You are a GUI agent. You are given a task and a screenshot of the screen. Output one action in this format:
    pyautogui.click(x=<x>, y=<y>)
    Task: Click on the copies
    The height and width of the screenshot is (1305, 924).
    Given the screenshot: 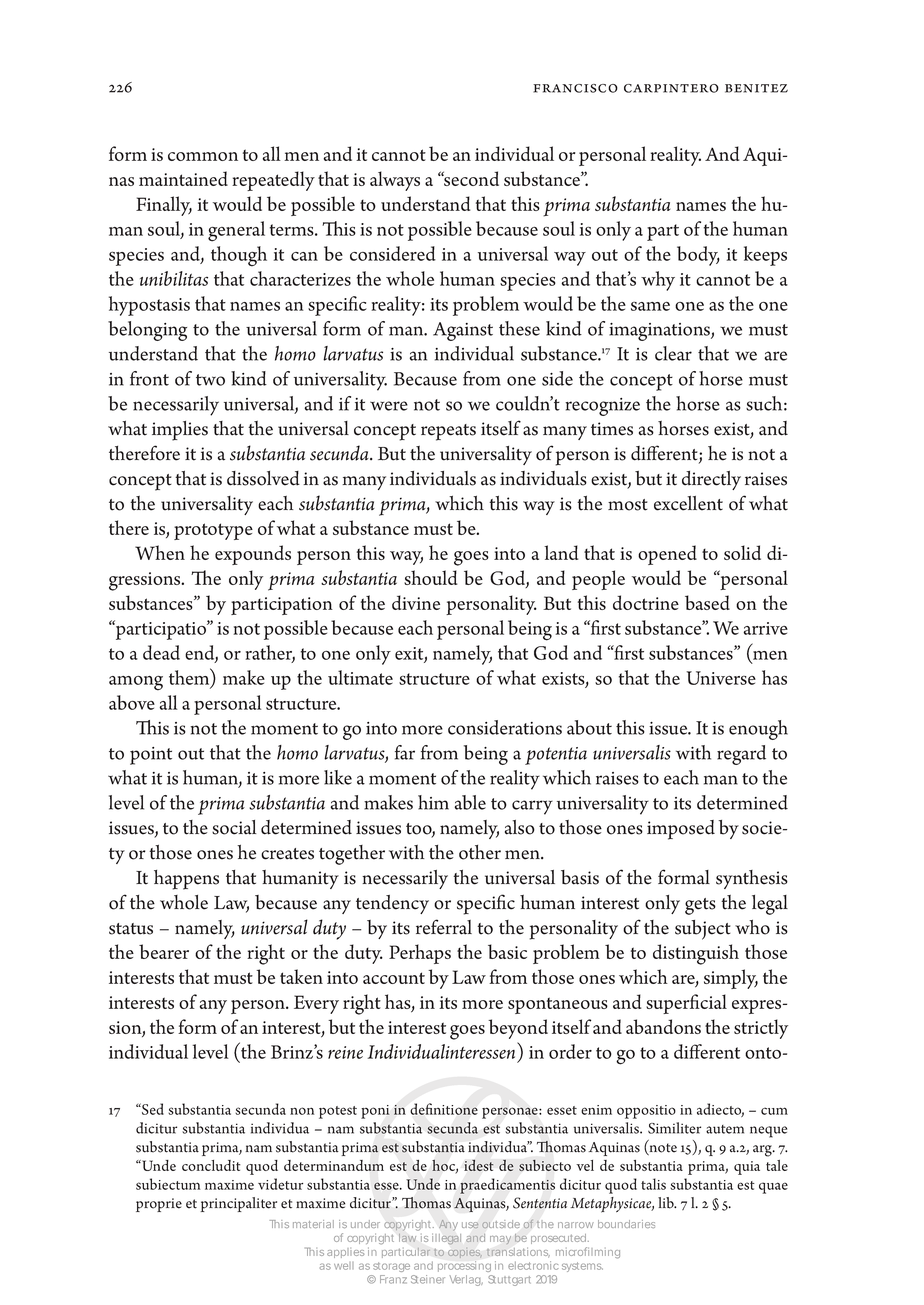 What is the action you would take?
    pyautogui.click(x=465, y=1254)
